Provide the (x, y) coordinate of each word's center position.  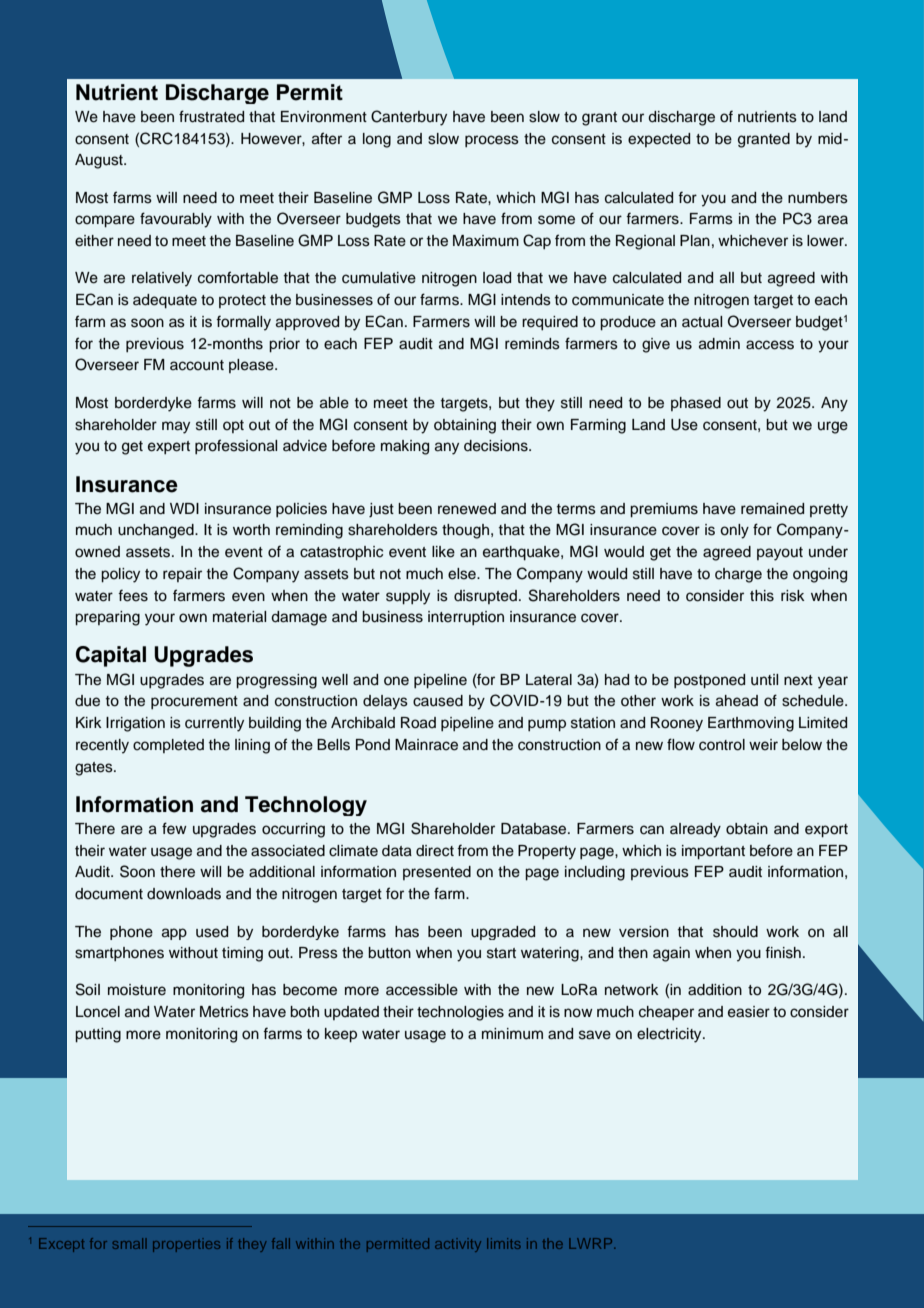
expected (659, 140)
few (174, 828)
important (713, 852)
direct (435, 851)
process (492, 141)
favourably (176, 220)
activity (458, 1245)
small (130, 1243)
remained (772, 509)
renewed (467, 509)
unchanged (157, 531)
